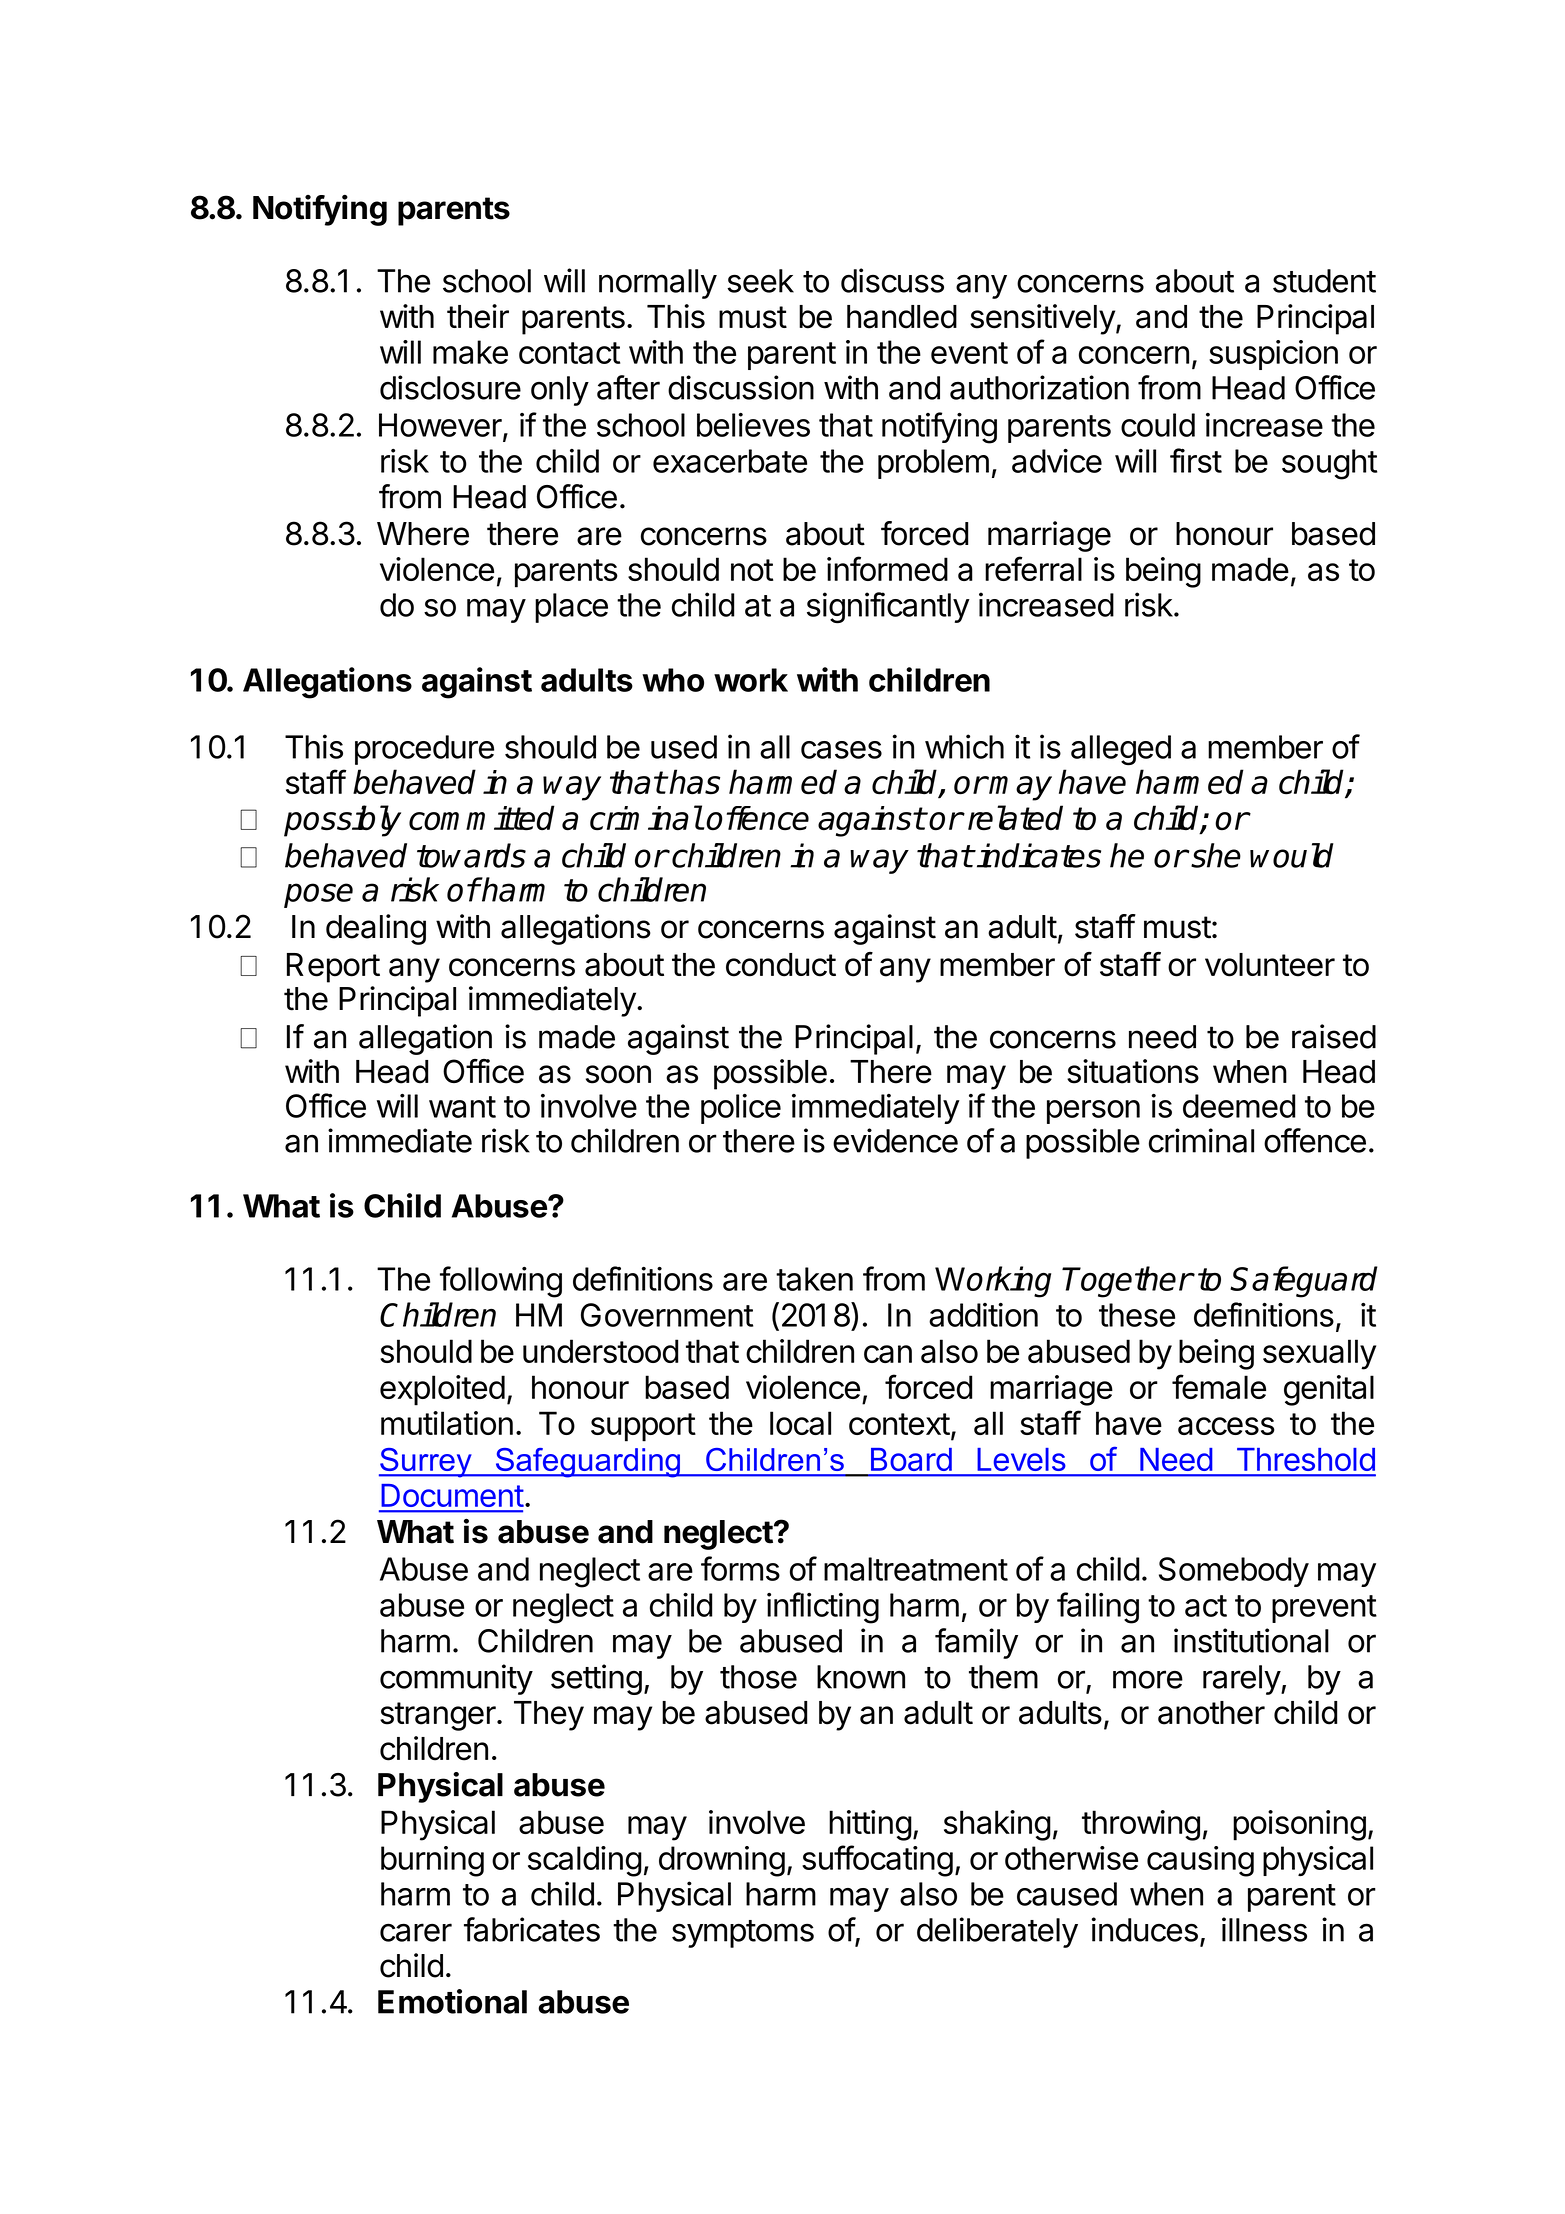 The height and width of the image is (2214, 1565). What do you see at coordinates (416, 1932) in the image?
I see `carer` at bounding box center [416, 1932].
